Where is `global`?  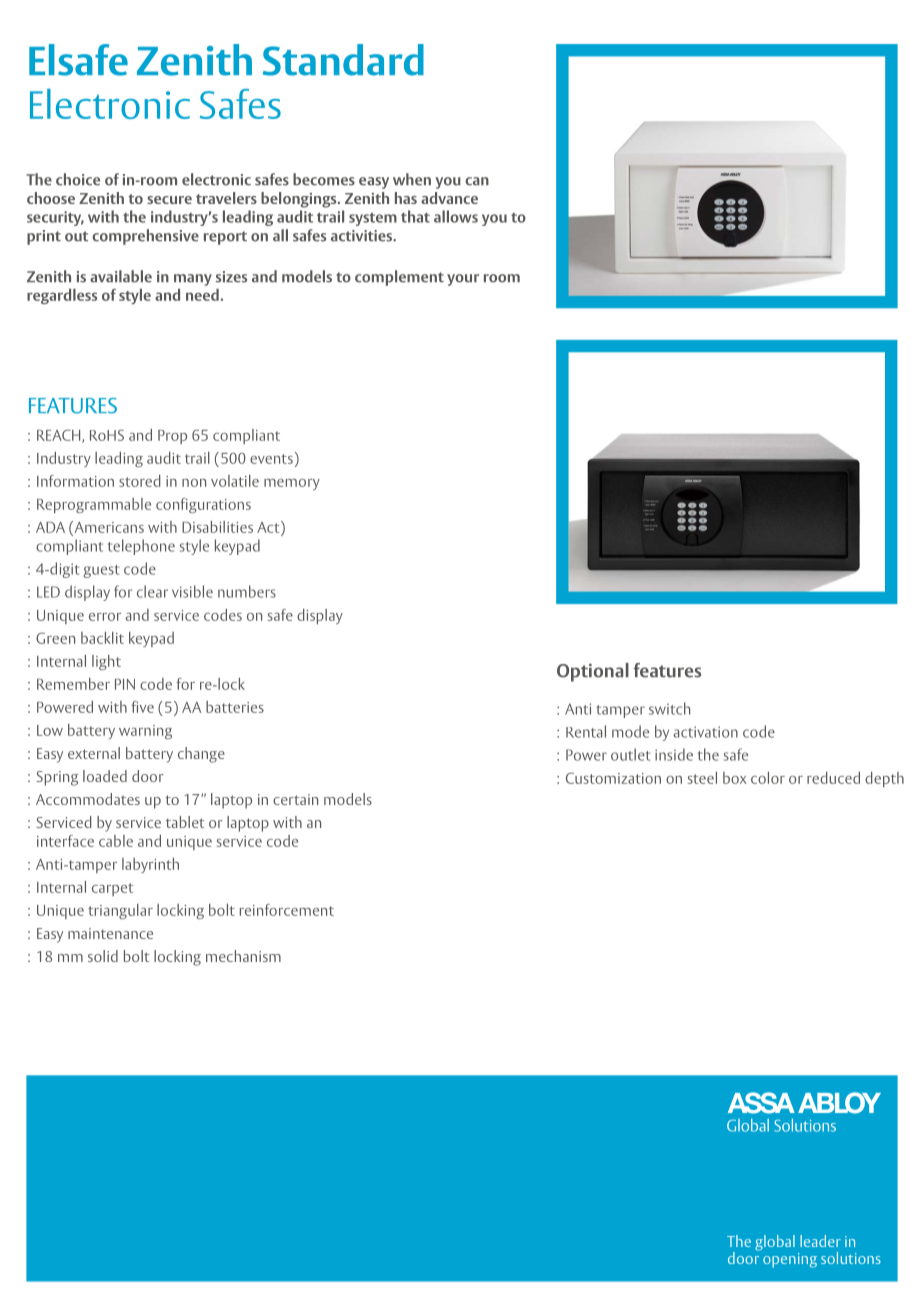 global is located at coordinates (775, 1243).
